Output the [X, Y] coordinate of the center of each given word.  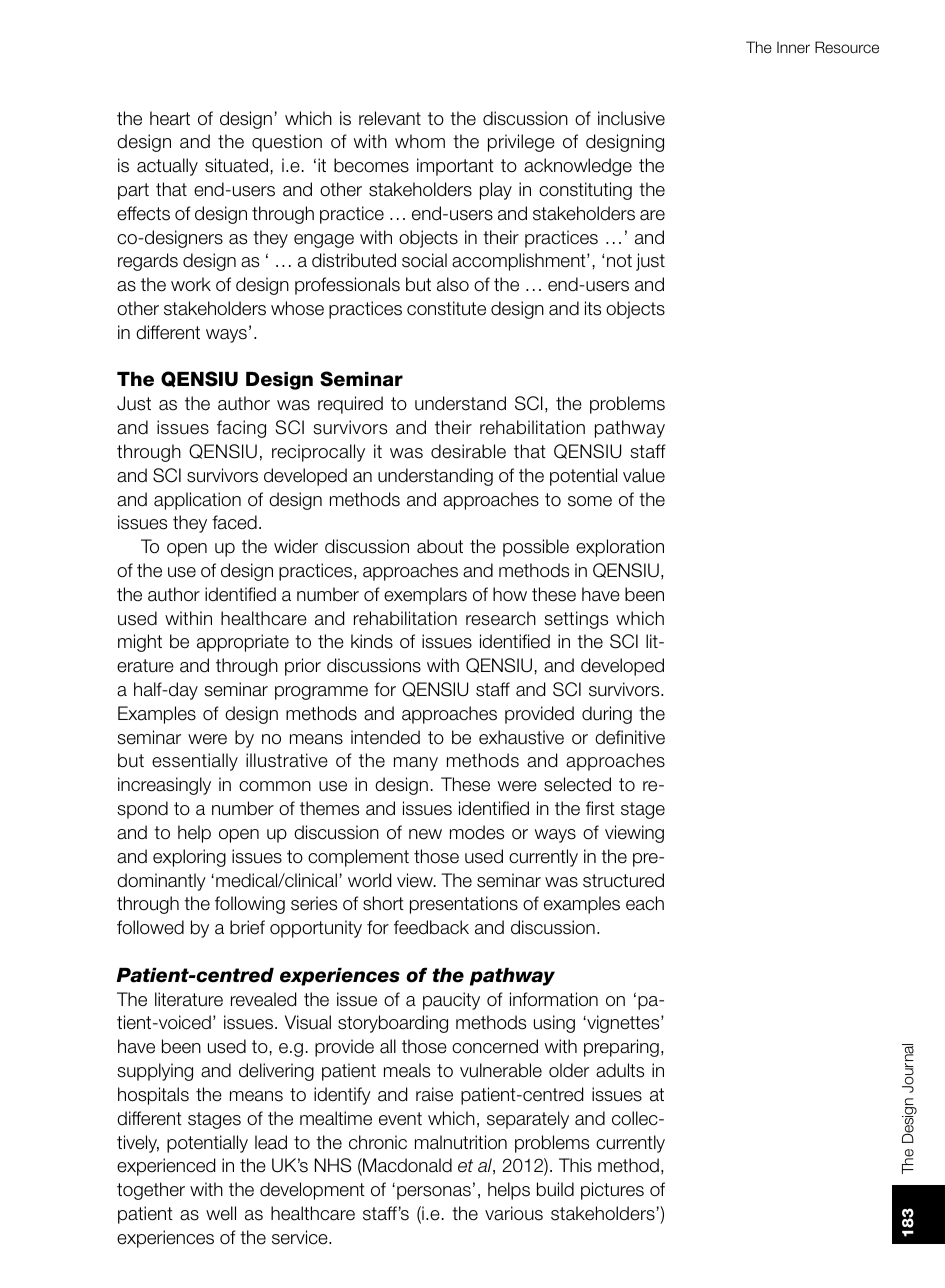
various [514, 1213]
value [644, 475]
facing [241, 429]
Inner [793, 47]
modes [477, 832]
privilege [521, 143]
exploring [189, 858]
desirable [468, 451]
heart [170, 118]
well [221, 1213]
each [645, 903]
